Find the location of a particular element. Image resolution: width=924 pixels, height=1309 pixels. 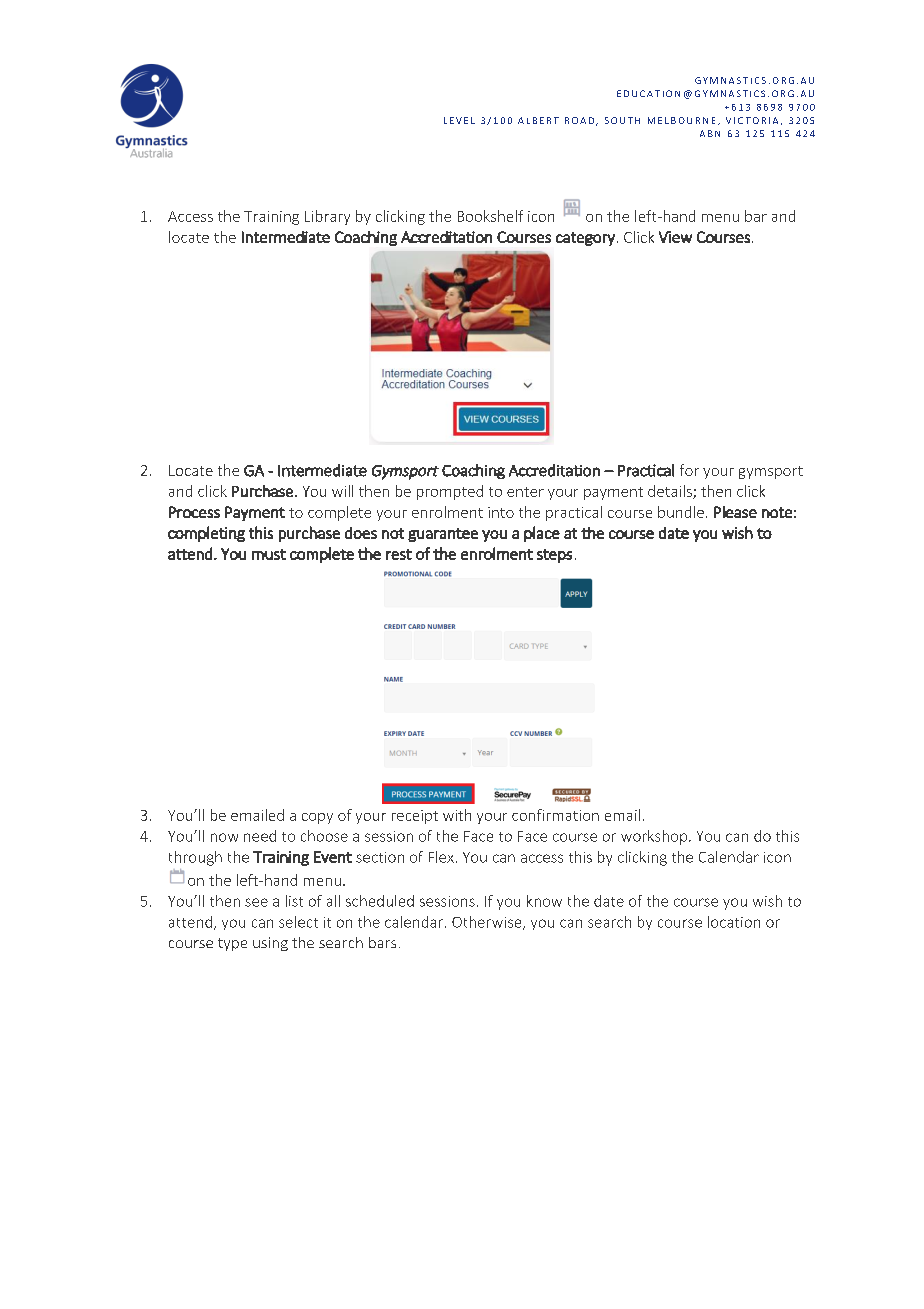

Library is located at coordinates (327, 217).
